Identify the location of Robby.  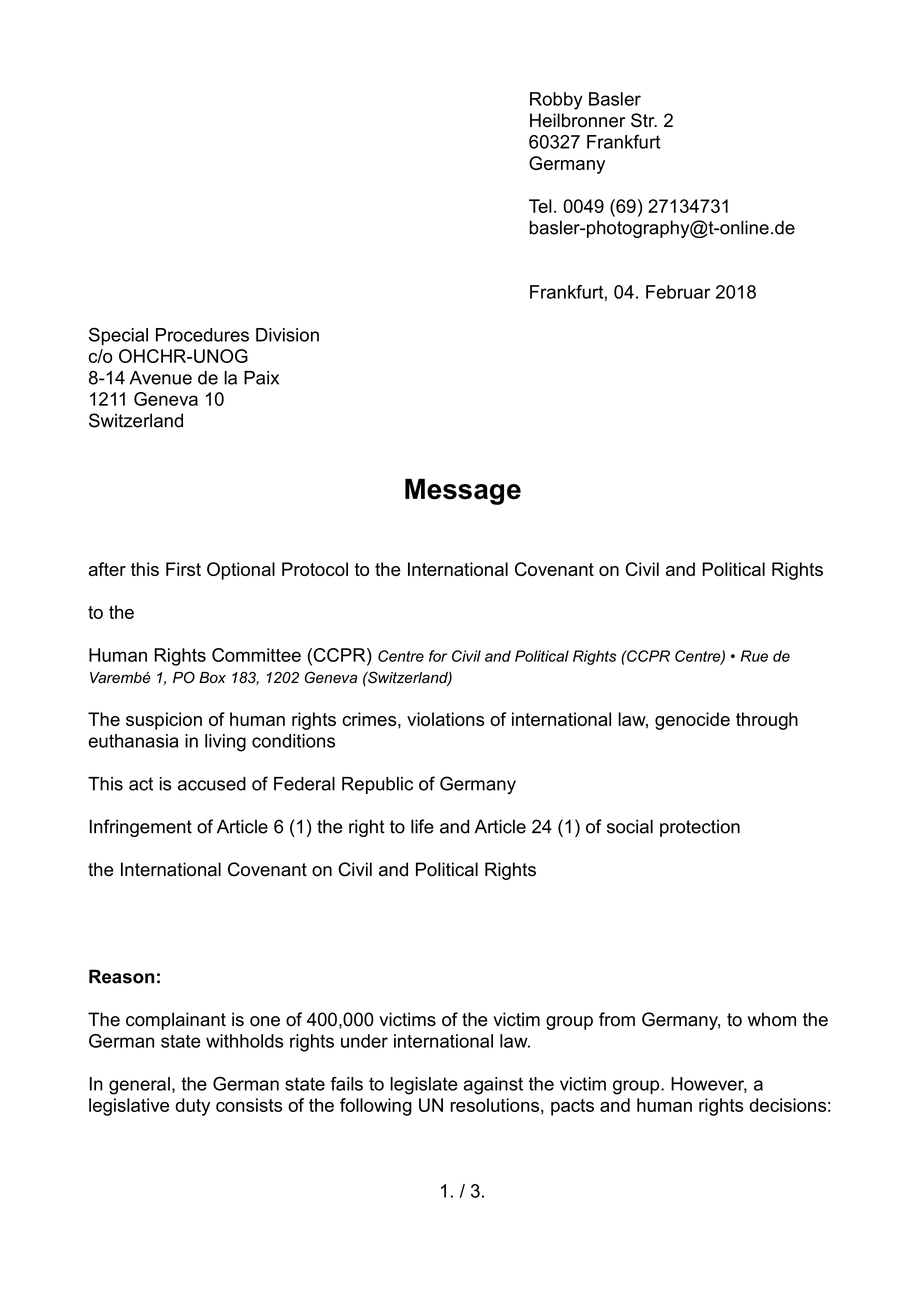
(556, 101).
